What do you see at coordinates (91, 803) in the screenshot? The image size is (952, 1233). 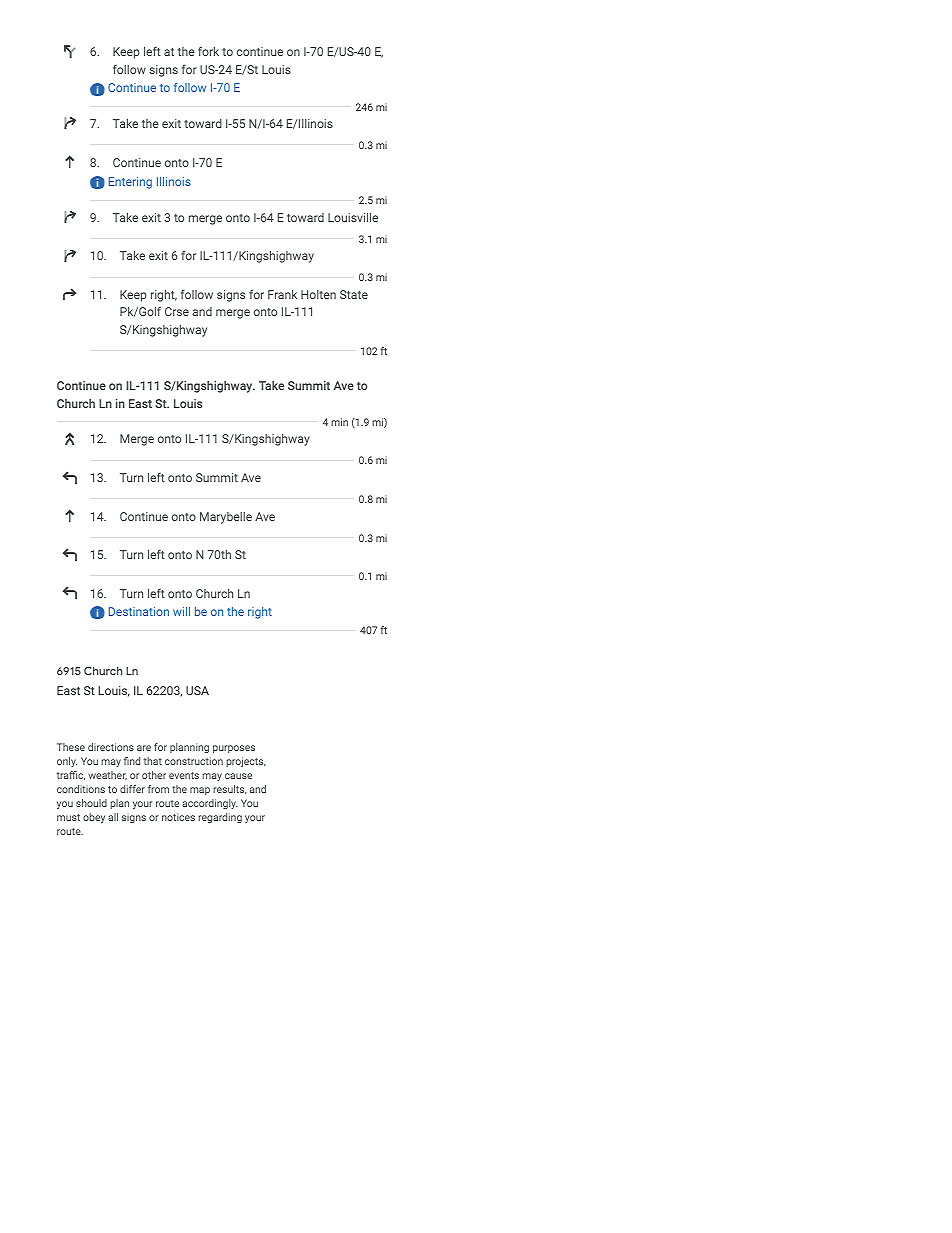 I see `should` at bounding box center [91, 803].
